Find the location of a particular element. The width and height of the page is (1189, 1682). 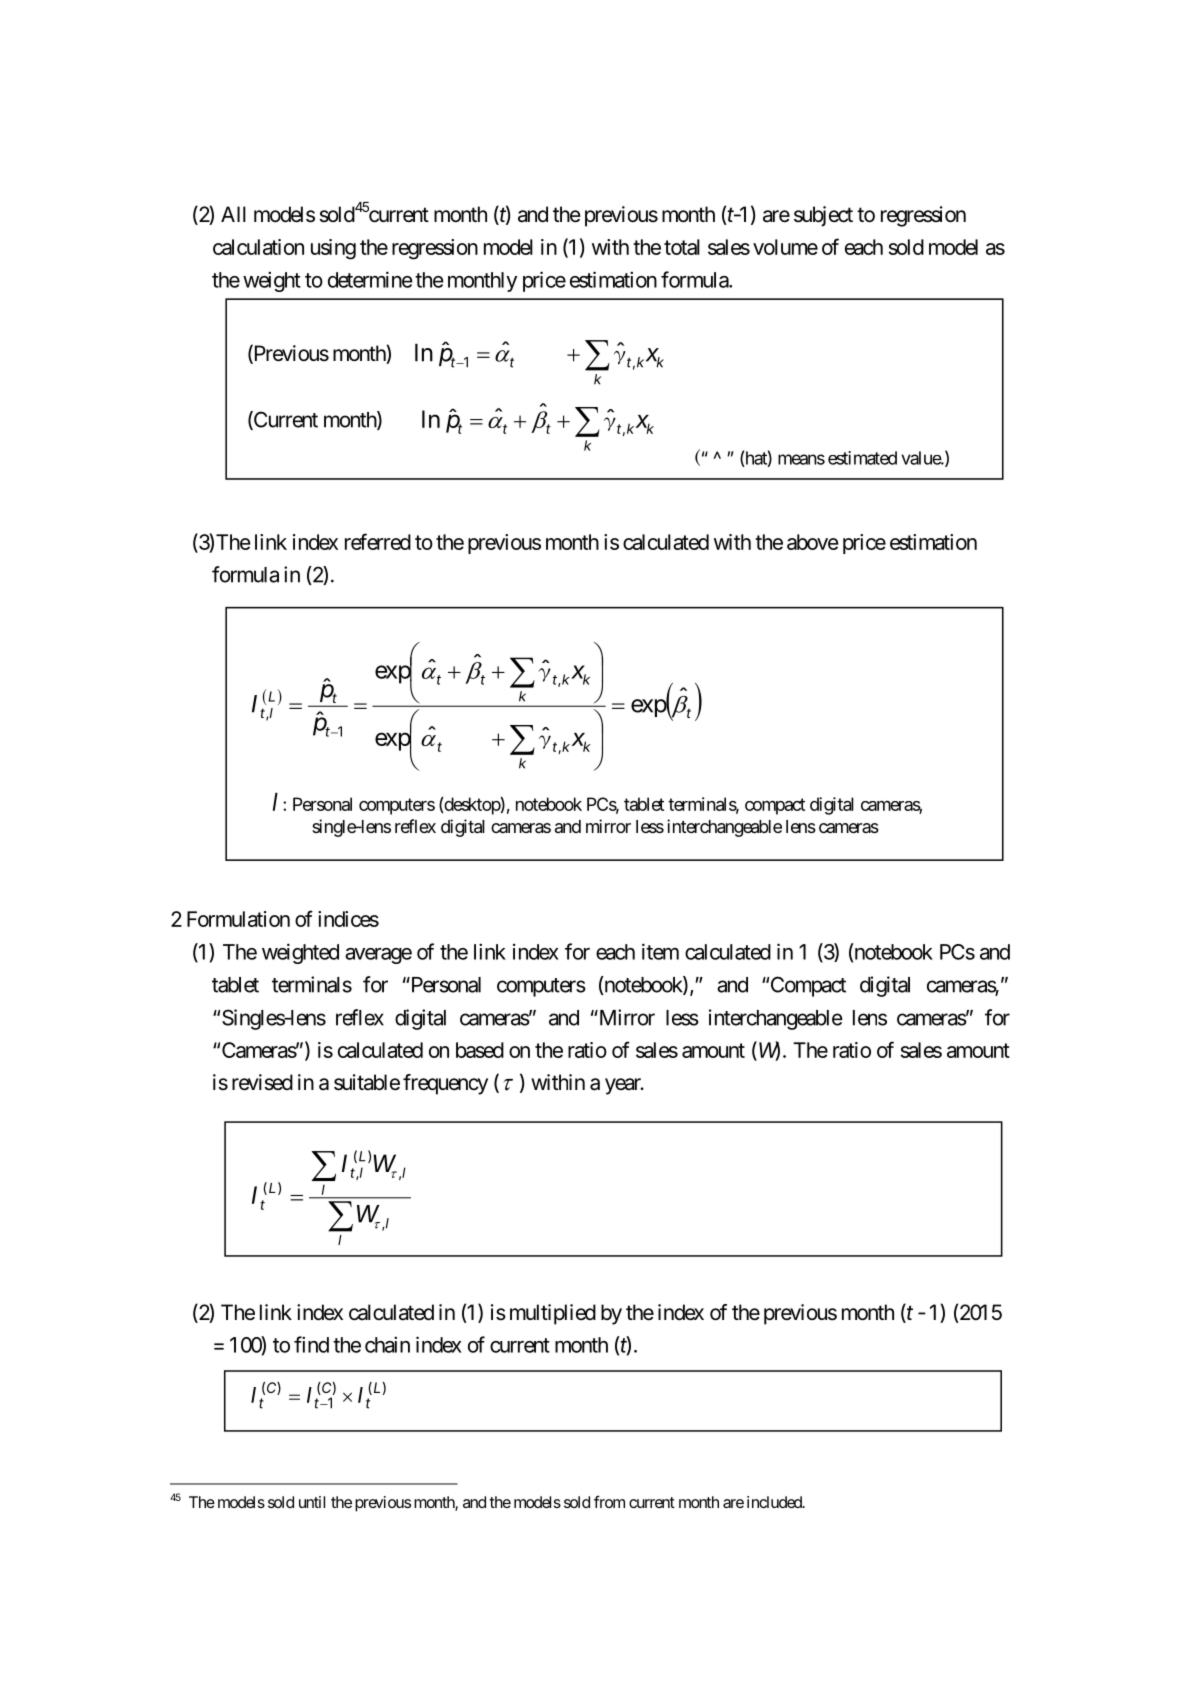

from is located at coordinates (609, 1501).
